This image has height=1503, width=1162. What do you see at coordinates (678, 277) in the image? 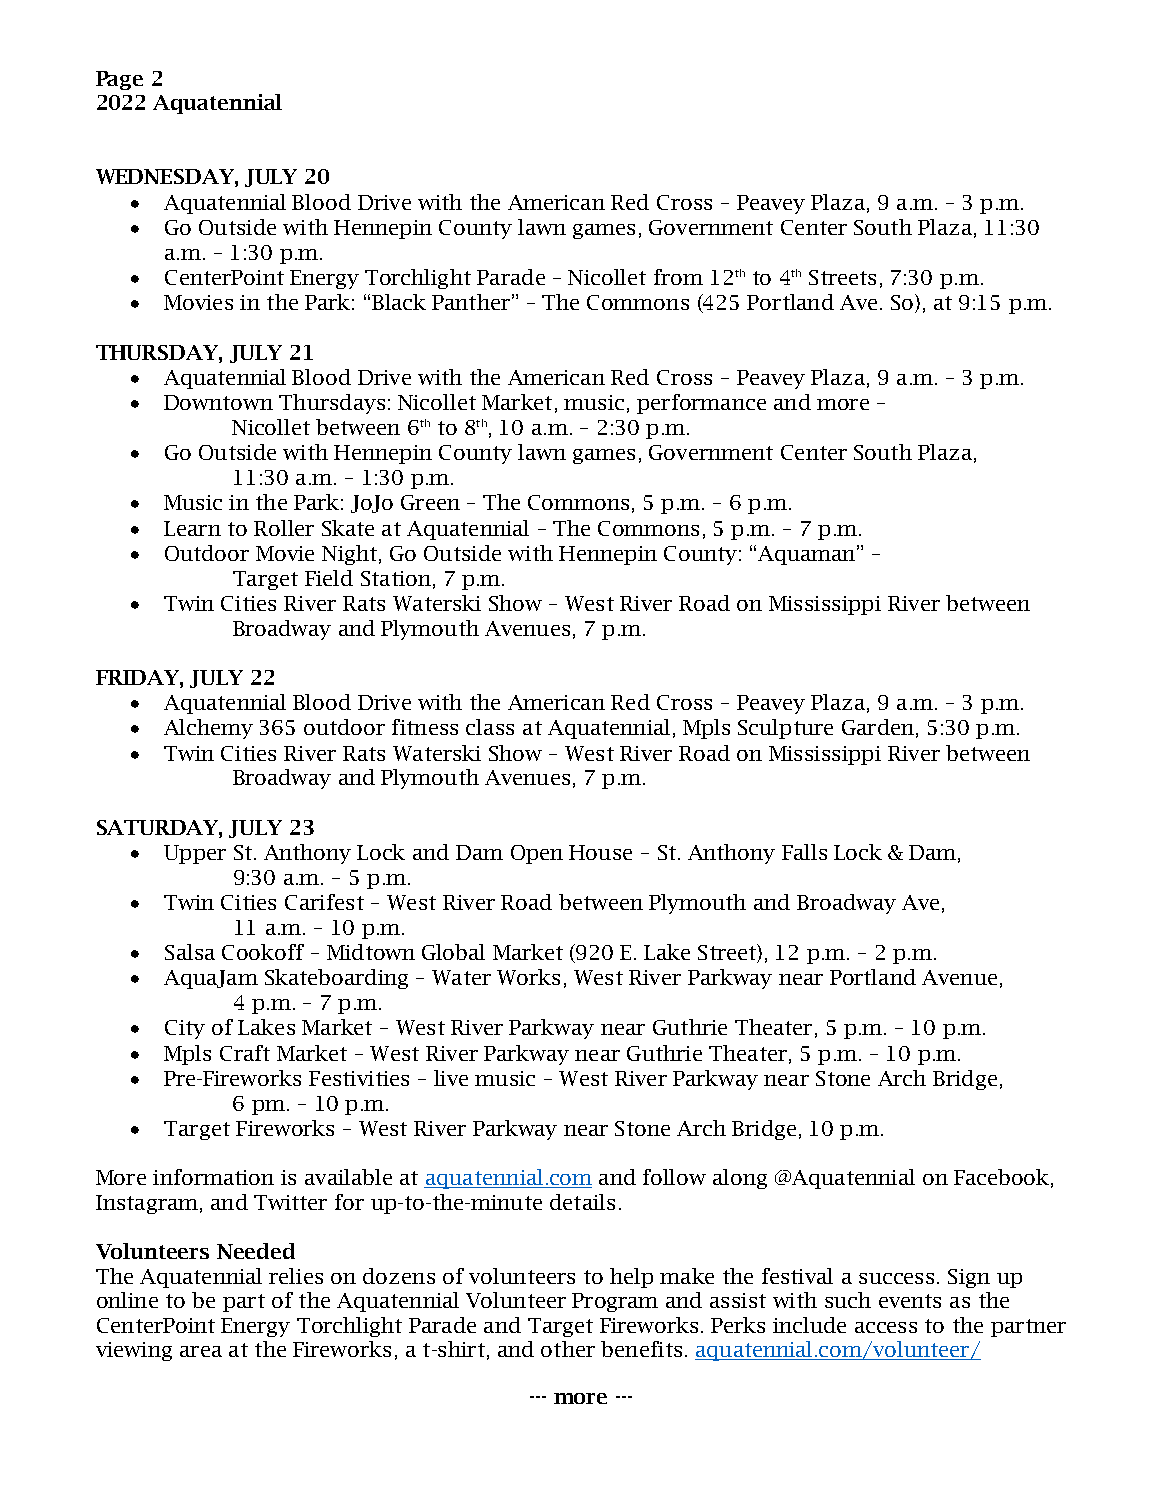
I see `from` at bounding box center [678, 277].
